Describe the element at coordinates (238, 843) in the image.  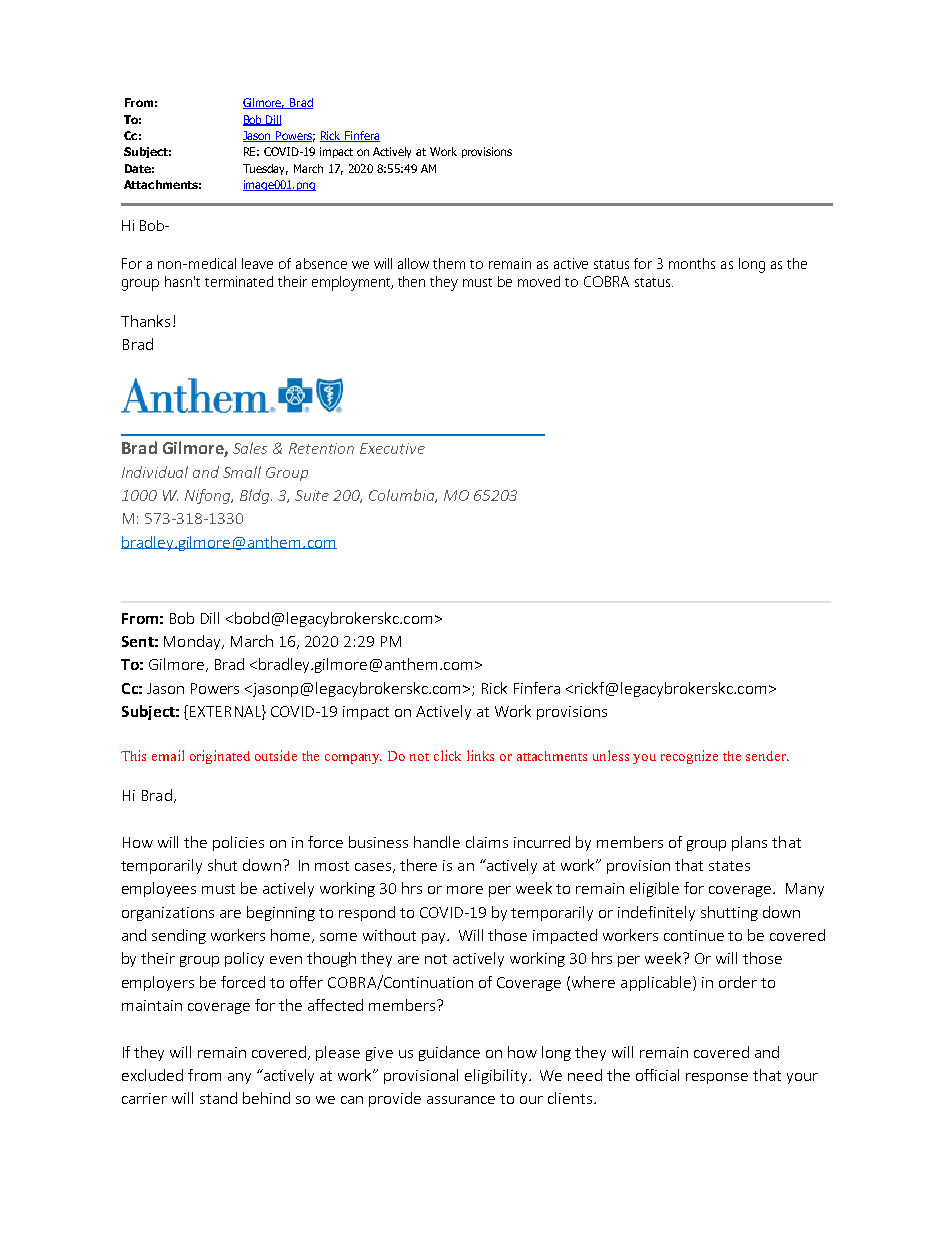
I see `policies` at that location.
